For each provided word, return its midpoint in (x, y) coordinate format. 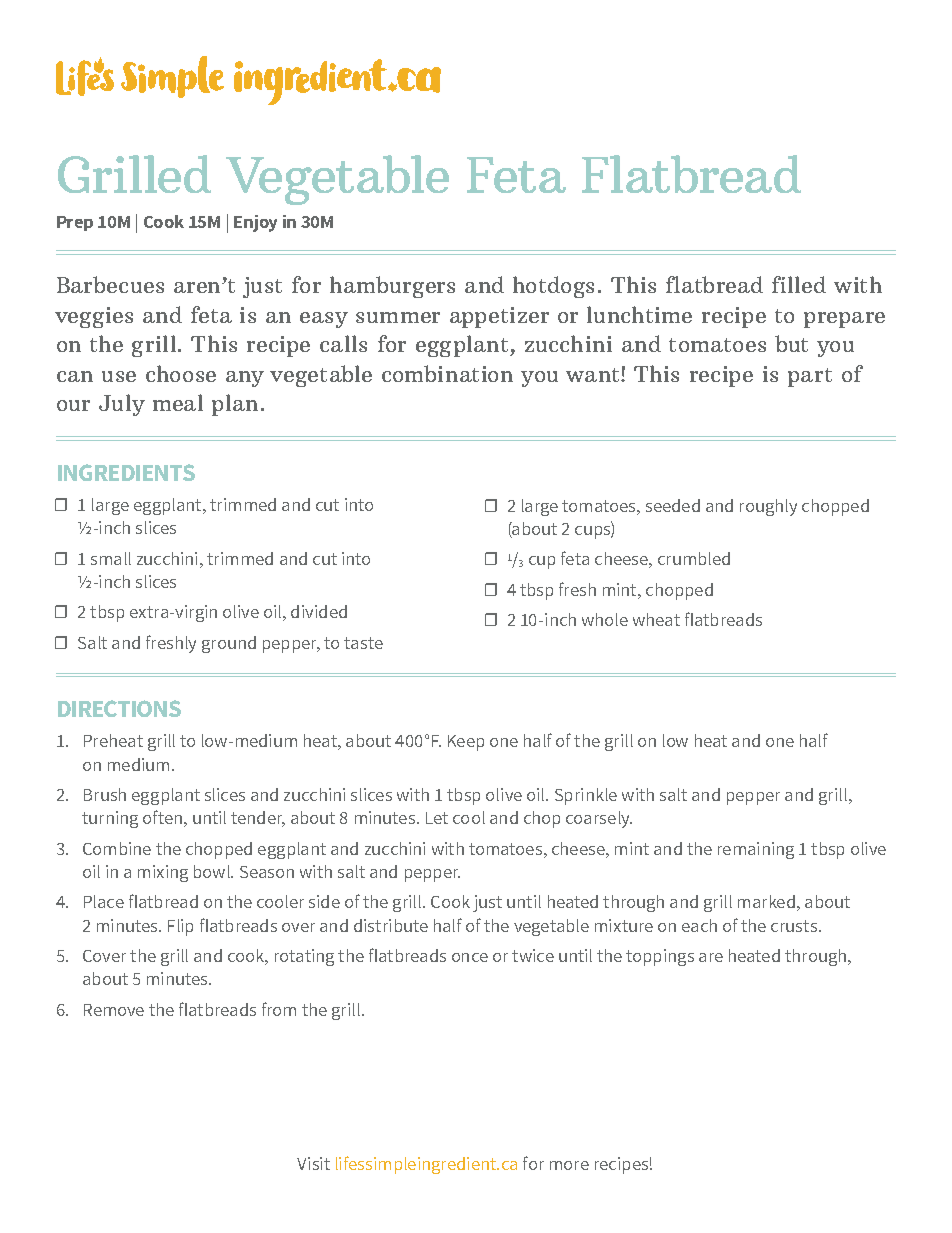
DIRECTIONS (119, 708)
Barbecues (110, 284)
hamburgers (392, 287)
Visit (313, 1163)
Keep (466, 743)
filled (799, 284)
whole (605, 619)
